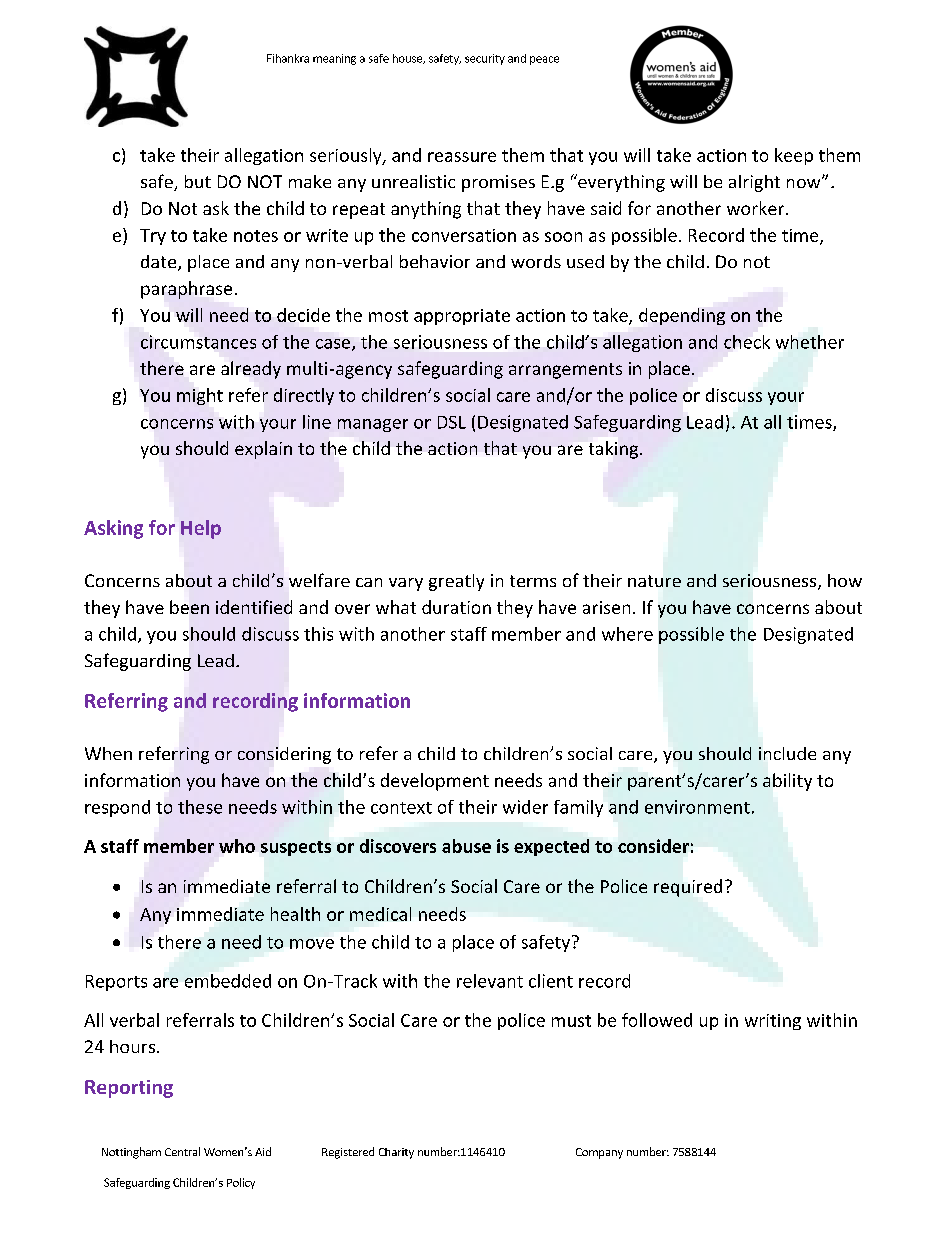 The width and height of the document is (952, 1233). I want to click on required, so click(688, 888).
